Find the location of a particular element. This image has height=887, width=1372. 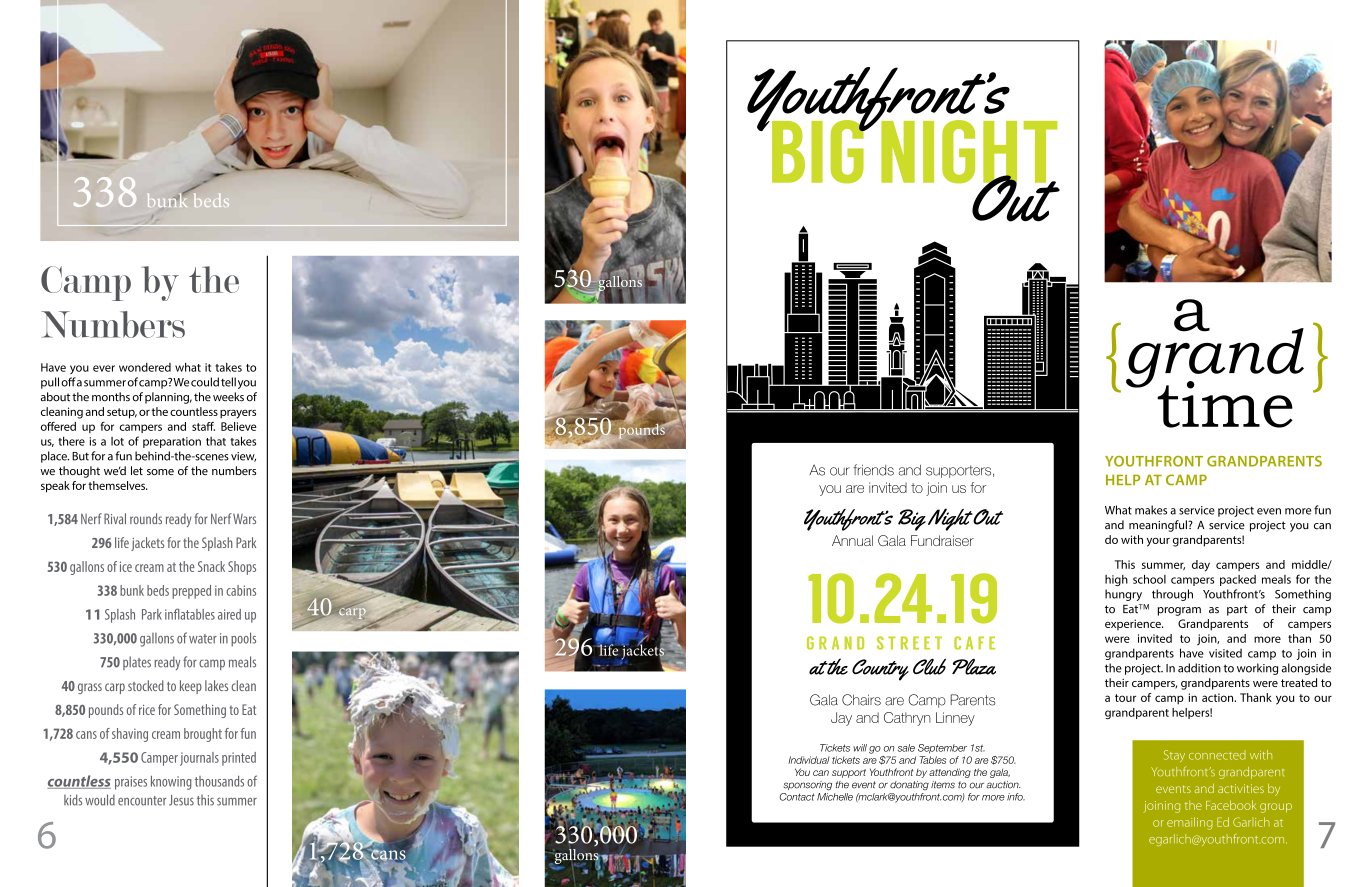

prepped is located at coordinates (191, 592).
